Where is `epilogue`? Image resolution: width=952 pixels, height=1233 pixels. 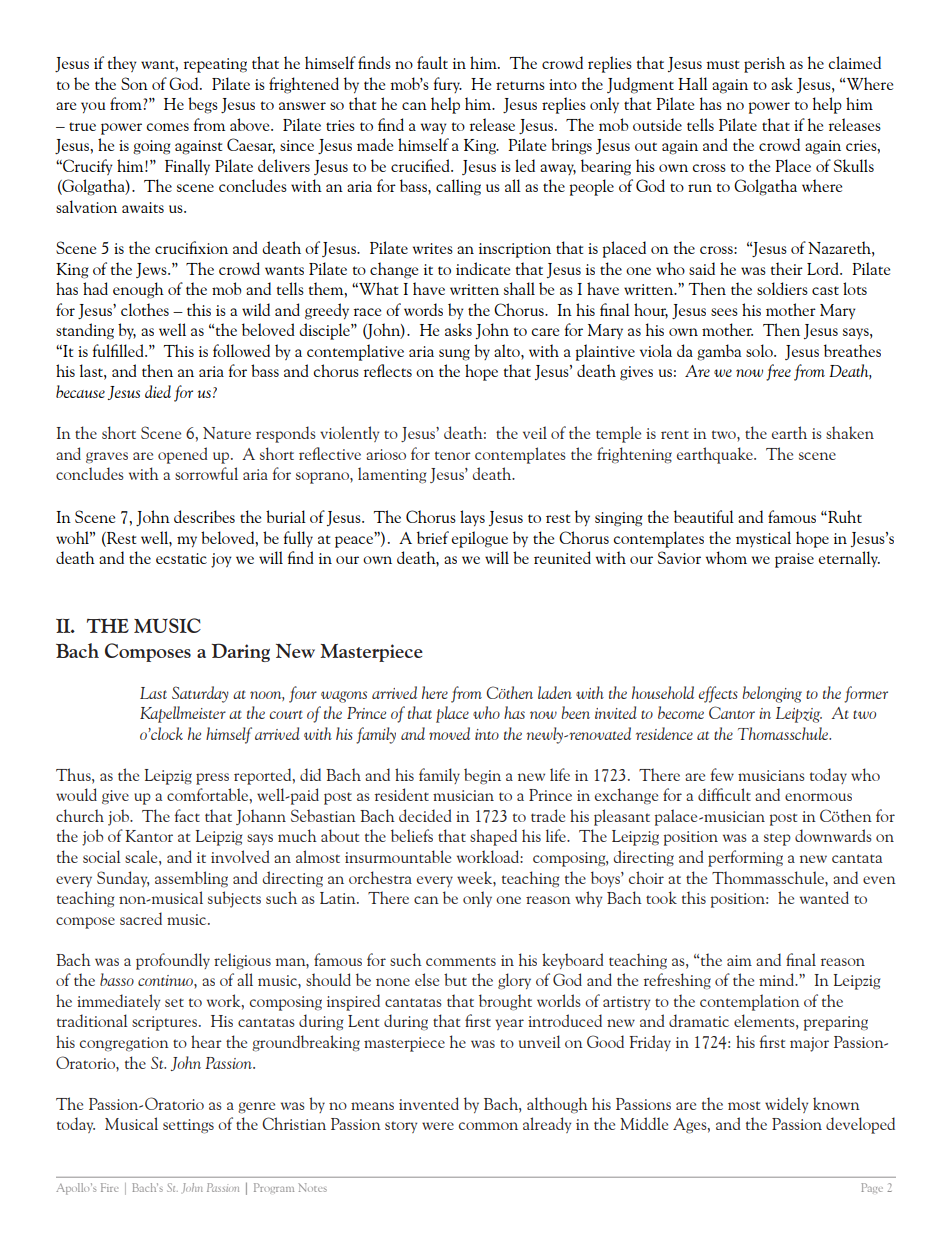 epilogue is located at coordinates (479, 539).
